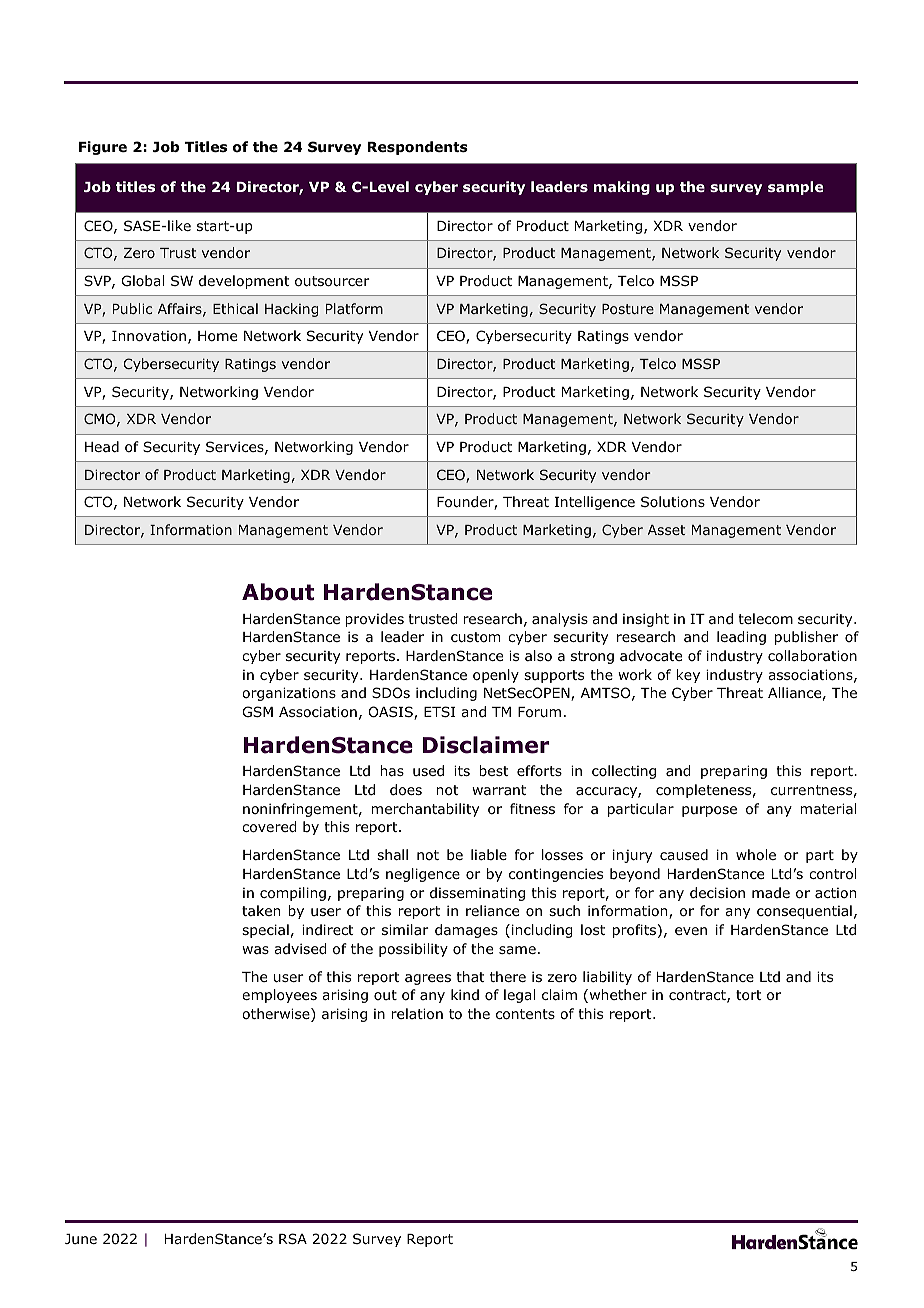  Describe the element at coordinates (795, 188) in the screenshot. I see `sample` at that location.
